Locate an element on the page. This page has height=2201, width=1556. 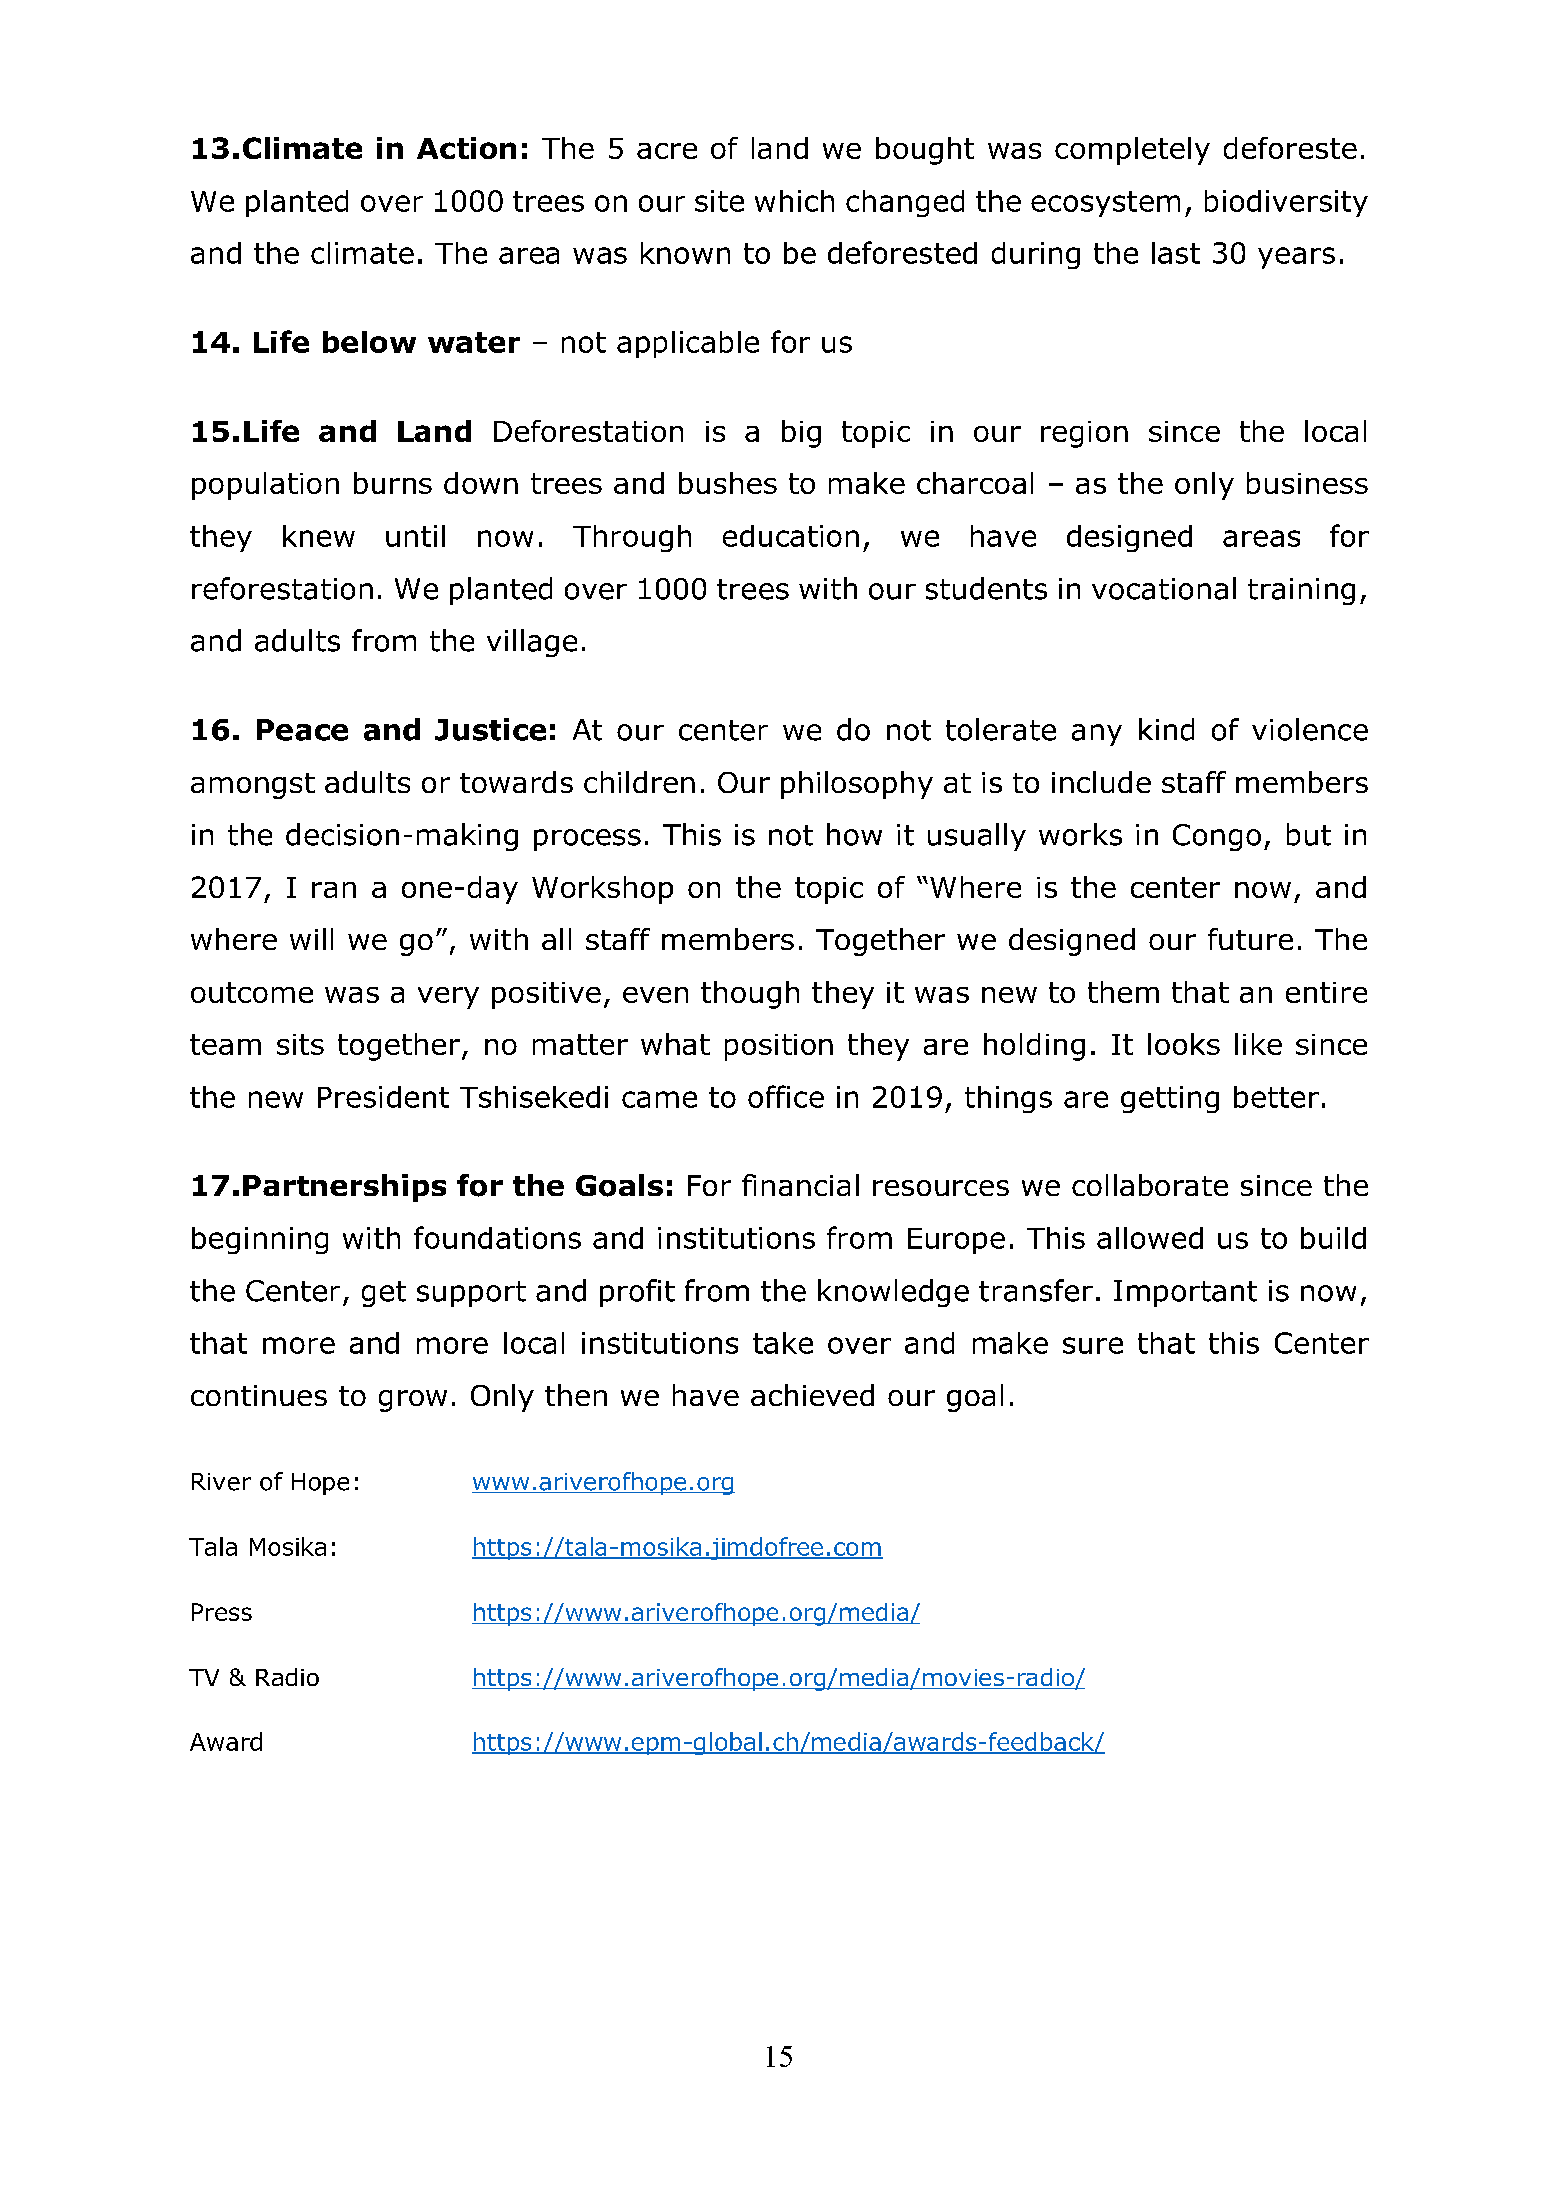
achieved is located at coordinates (812, 1395).
